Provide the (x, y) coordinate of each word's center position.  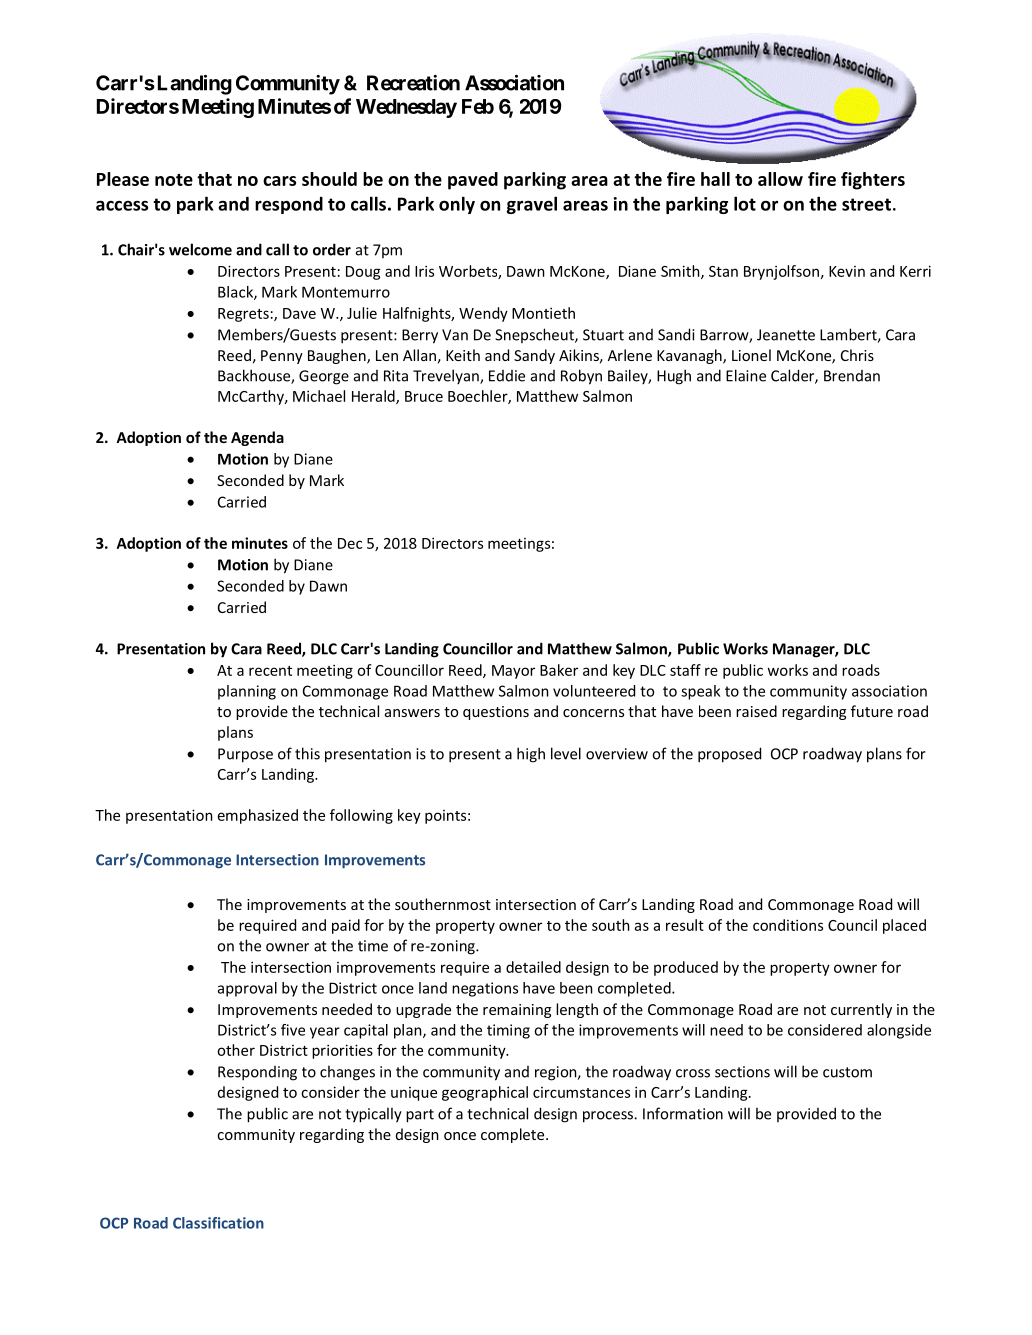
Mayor (513, 672)
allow (780, 179)
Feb (478, 106)
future (872, 711)
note (174, 180)
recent (270, 671)
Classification (218, 1223)
